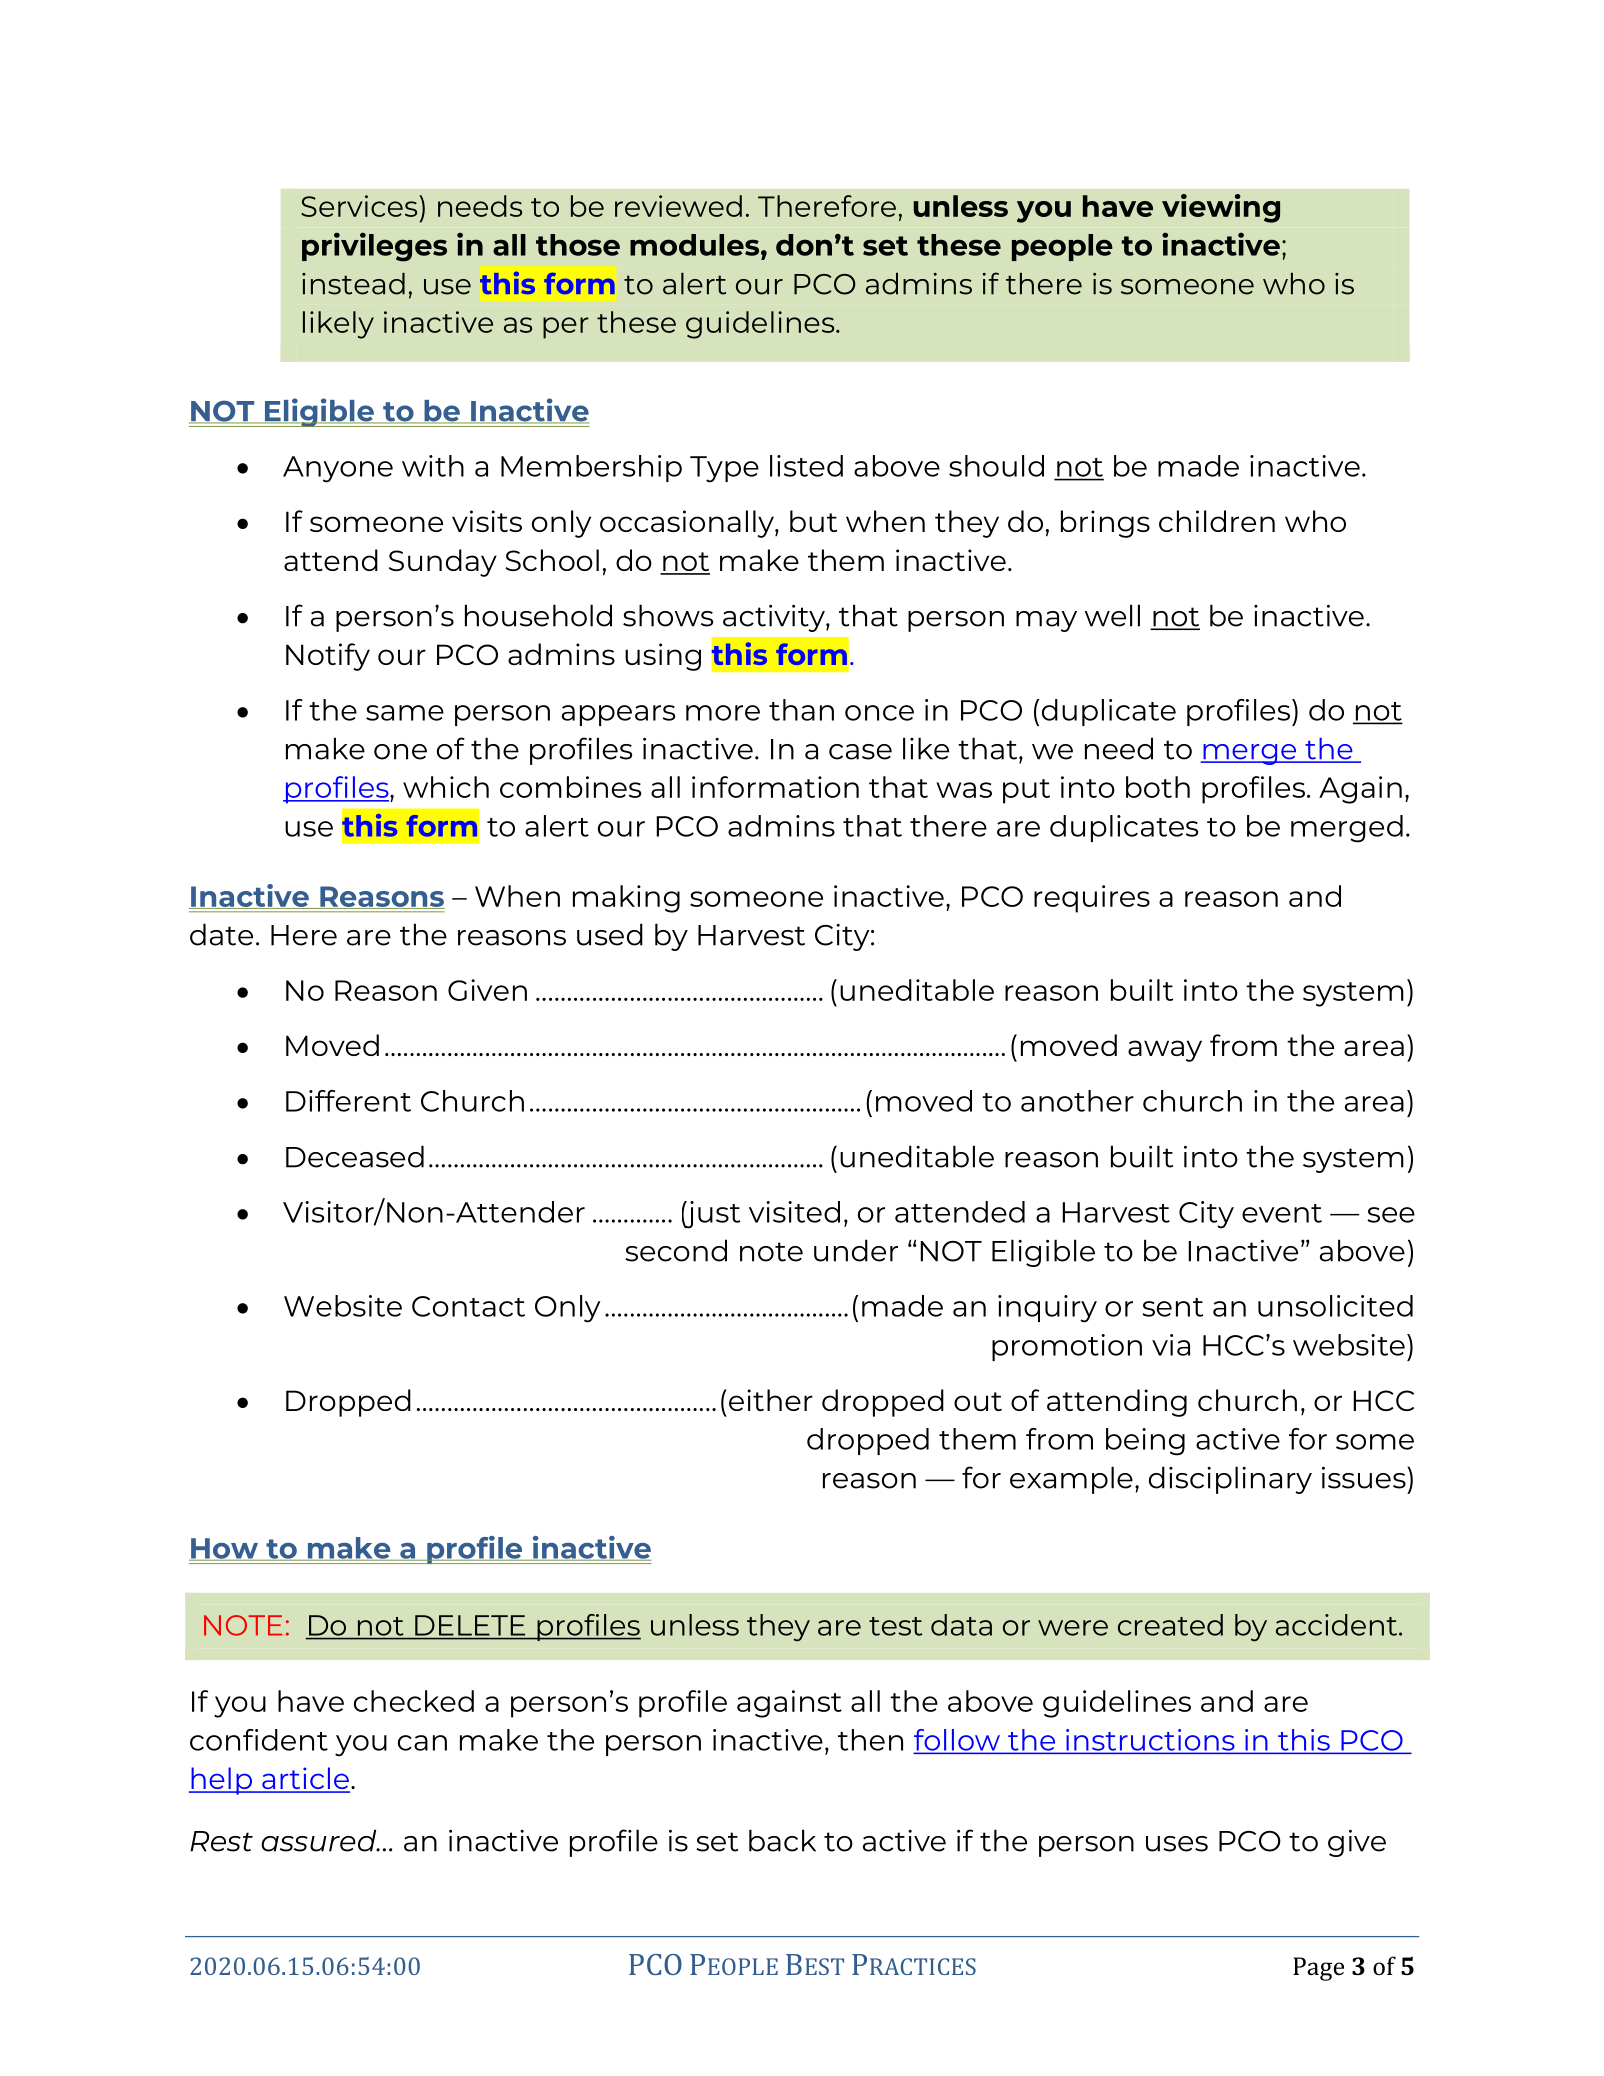 The height and width of the screenshot is (2076, 1604). What do you see at coordinates (1221, 208) in the screenshot?
I see `viewing` at bounding box center [1221, 208].
